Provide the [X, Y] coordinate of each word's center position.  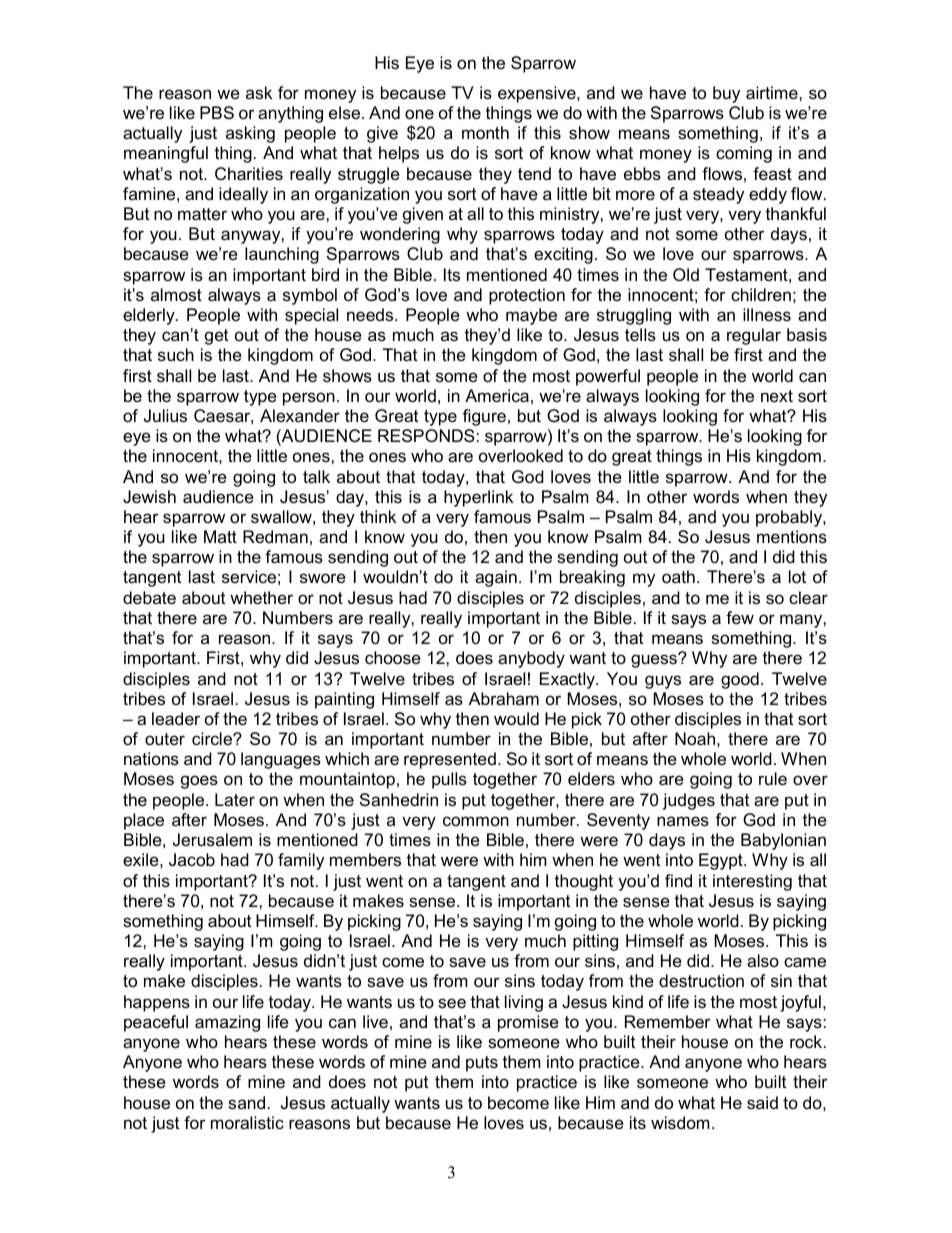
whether [261, 598]
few [740, 618]
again [496, 578]
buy [726, 94]
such [176, 354]
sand [246, 1103]
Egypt [722, 861]
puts [482, 1064]
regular [754, 336]
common [476, 821]
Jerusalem [212, 839]
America [497, 396]
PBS [217, 112]
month [485, 133]
